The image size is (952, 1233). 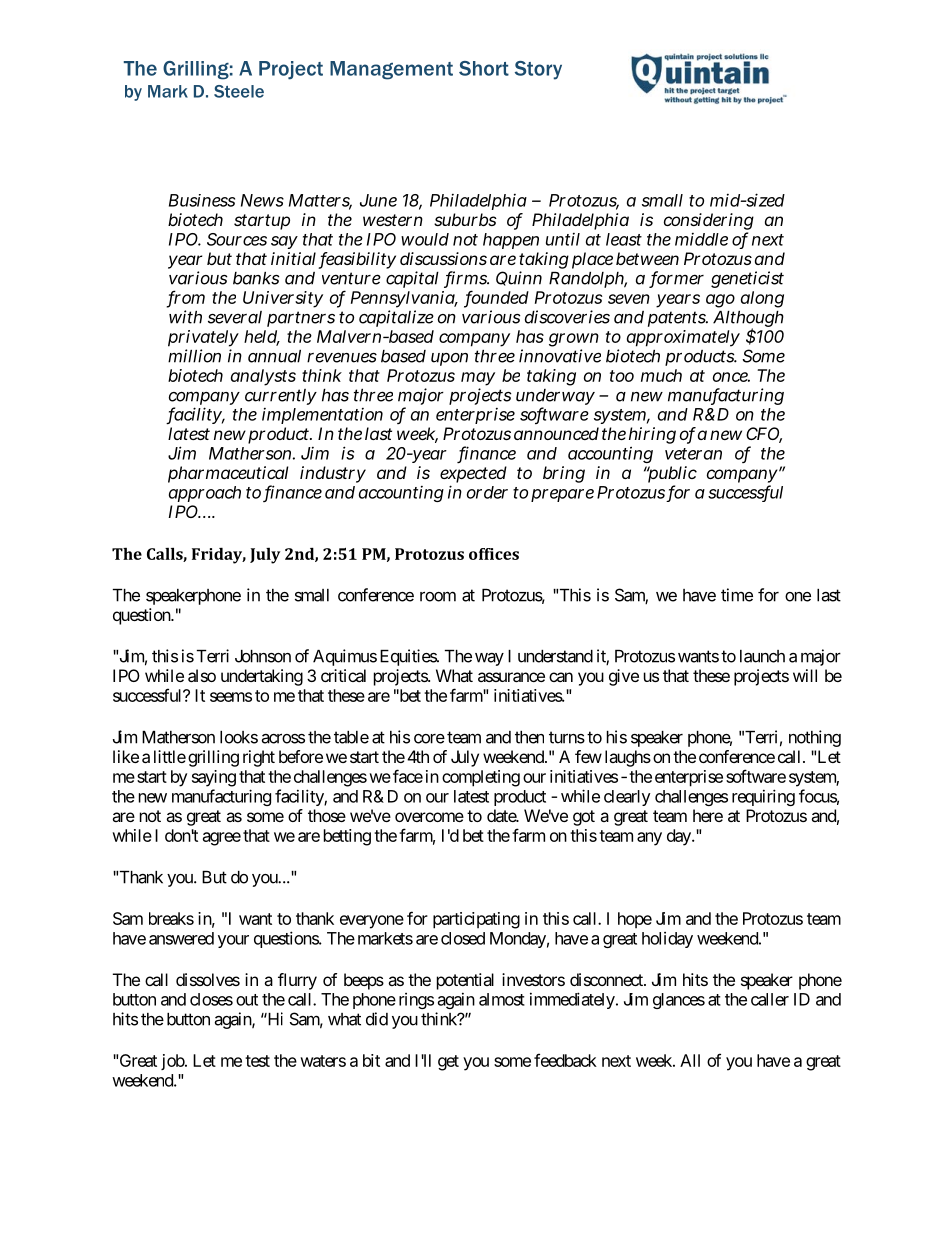 What do you see at coordinates (679, 1001) in the screenshot?
I see `glances` at bounding box center [679, 1001].
